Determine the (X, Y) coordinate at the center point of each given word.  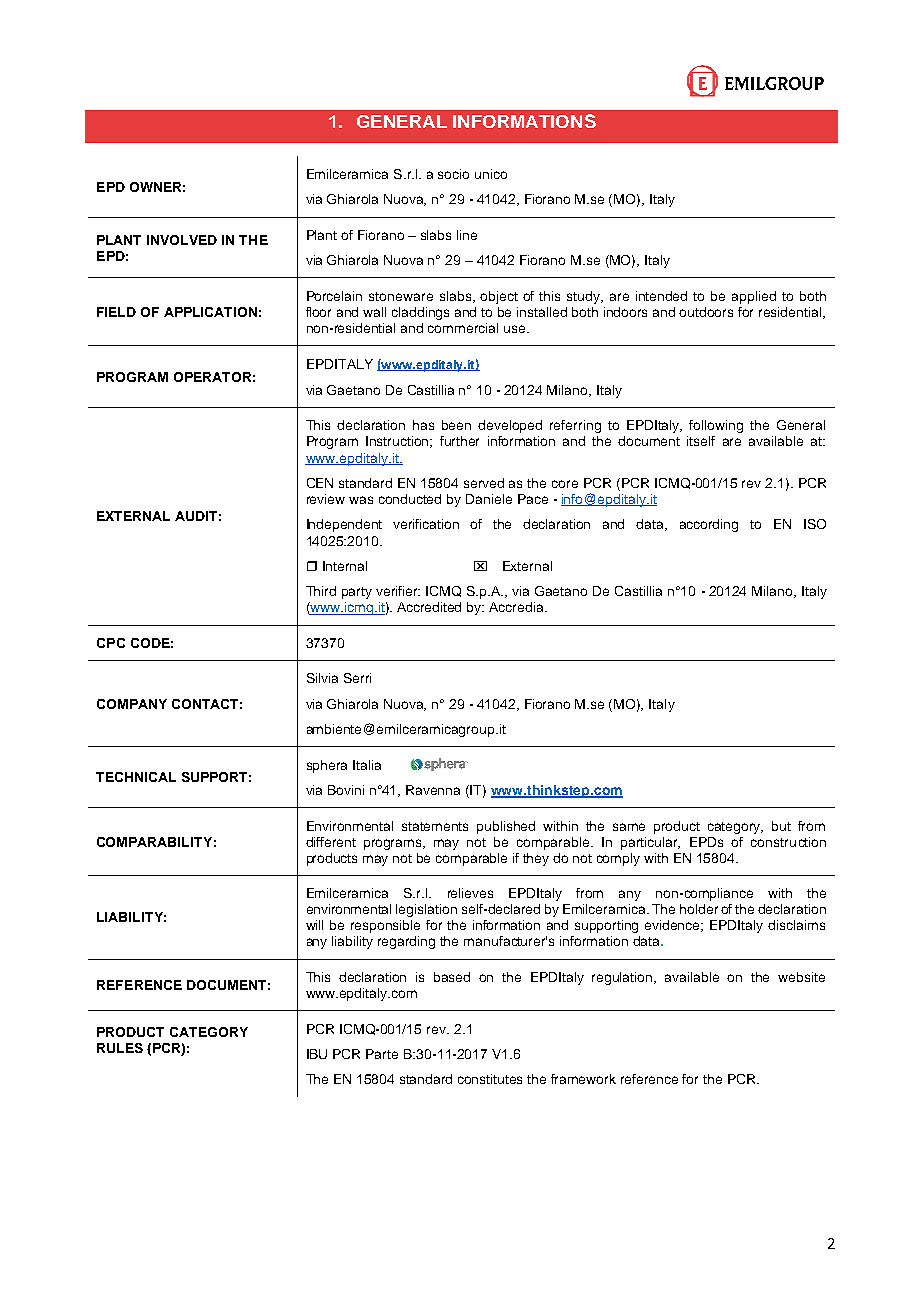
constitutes (490, 1079)
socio (453, 174)
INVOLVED (182, 240)
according (709, 525)
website (801, 977)
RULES (120, 1048)
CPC (111, 643)
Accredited (429, 607)
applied (754, 297)
